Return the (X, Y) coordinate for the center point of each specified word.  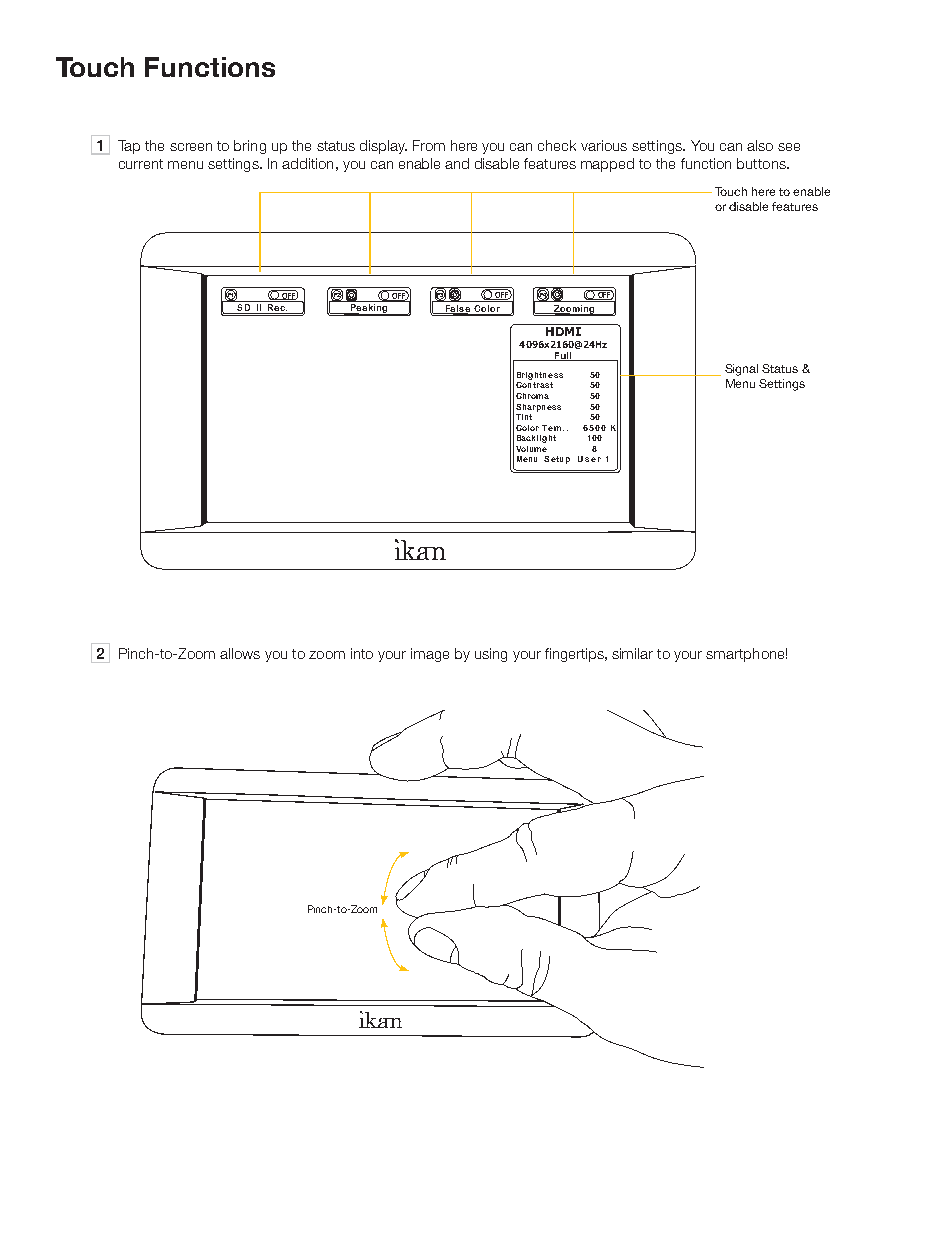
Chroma (532, 396)
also (760, 145)
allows (240, 653)
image (430, 655)
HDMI (563, 331)
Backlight (536, 439)
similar (632, 653)
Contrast (534, 385)
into (362, 653)
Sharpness (538, 408)
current (141, 164)
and (457, 163)
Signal (741, 370)
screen (191, 147)
